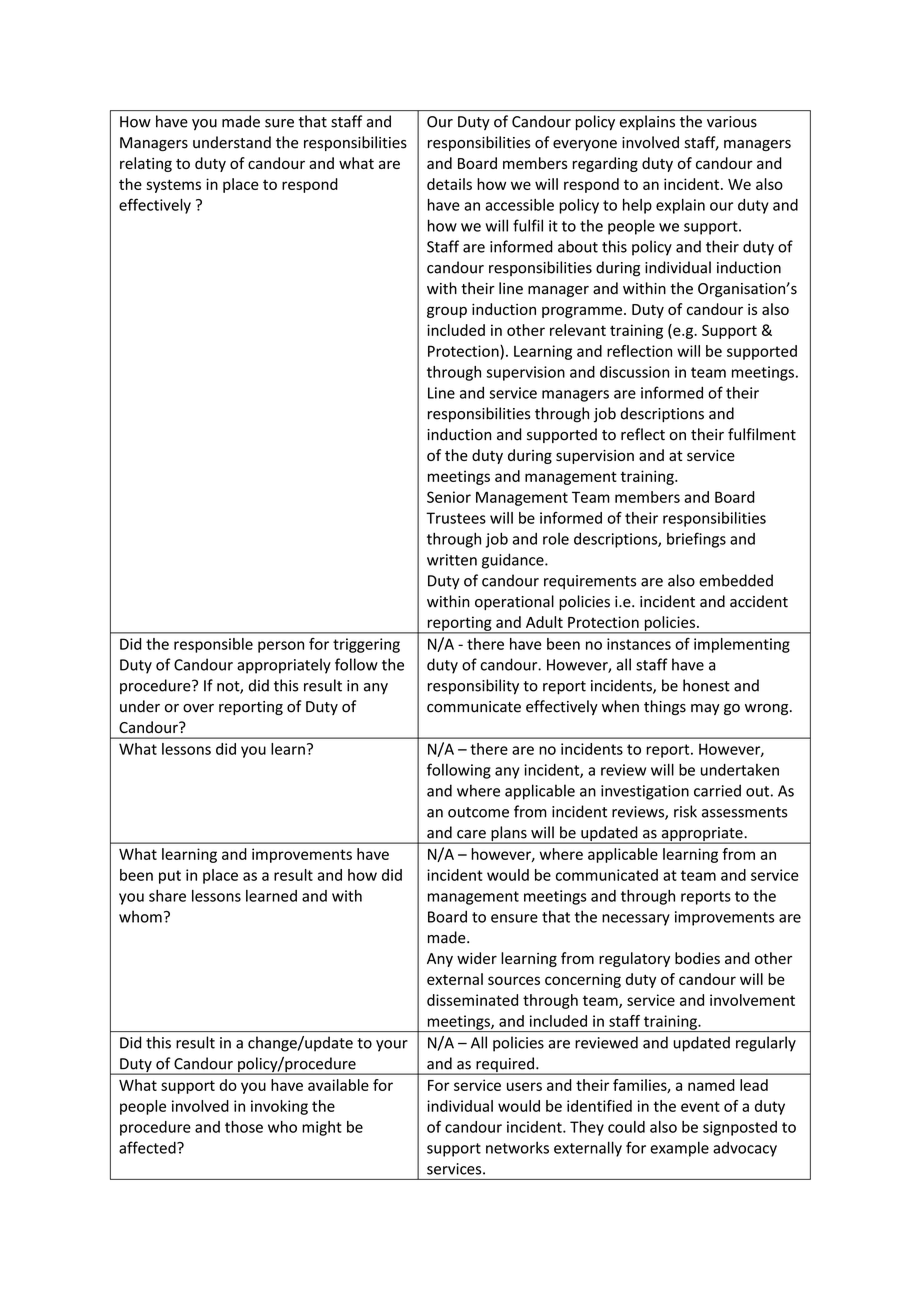 This screenshot has width=924, height=1308. What do you see at coordinates (244, 1127) in the screenshot?
I see `those` at bounding box center [244, 1127].
